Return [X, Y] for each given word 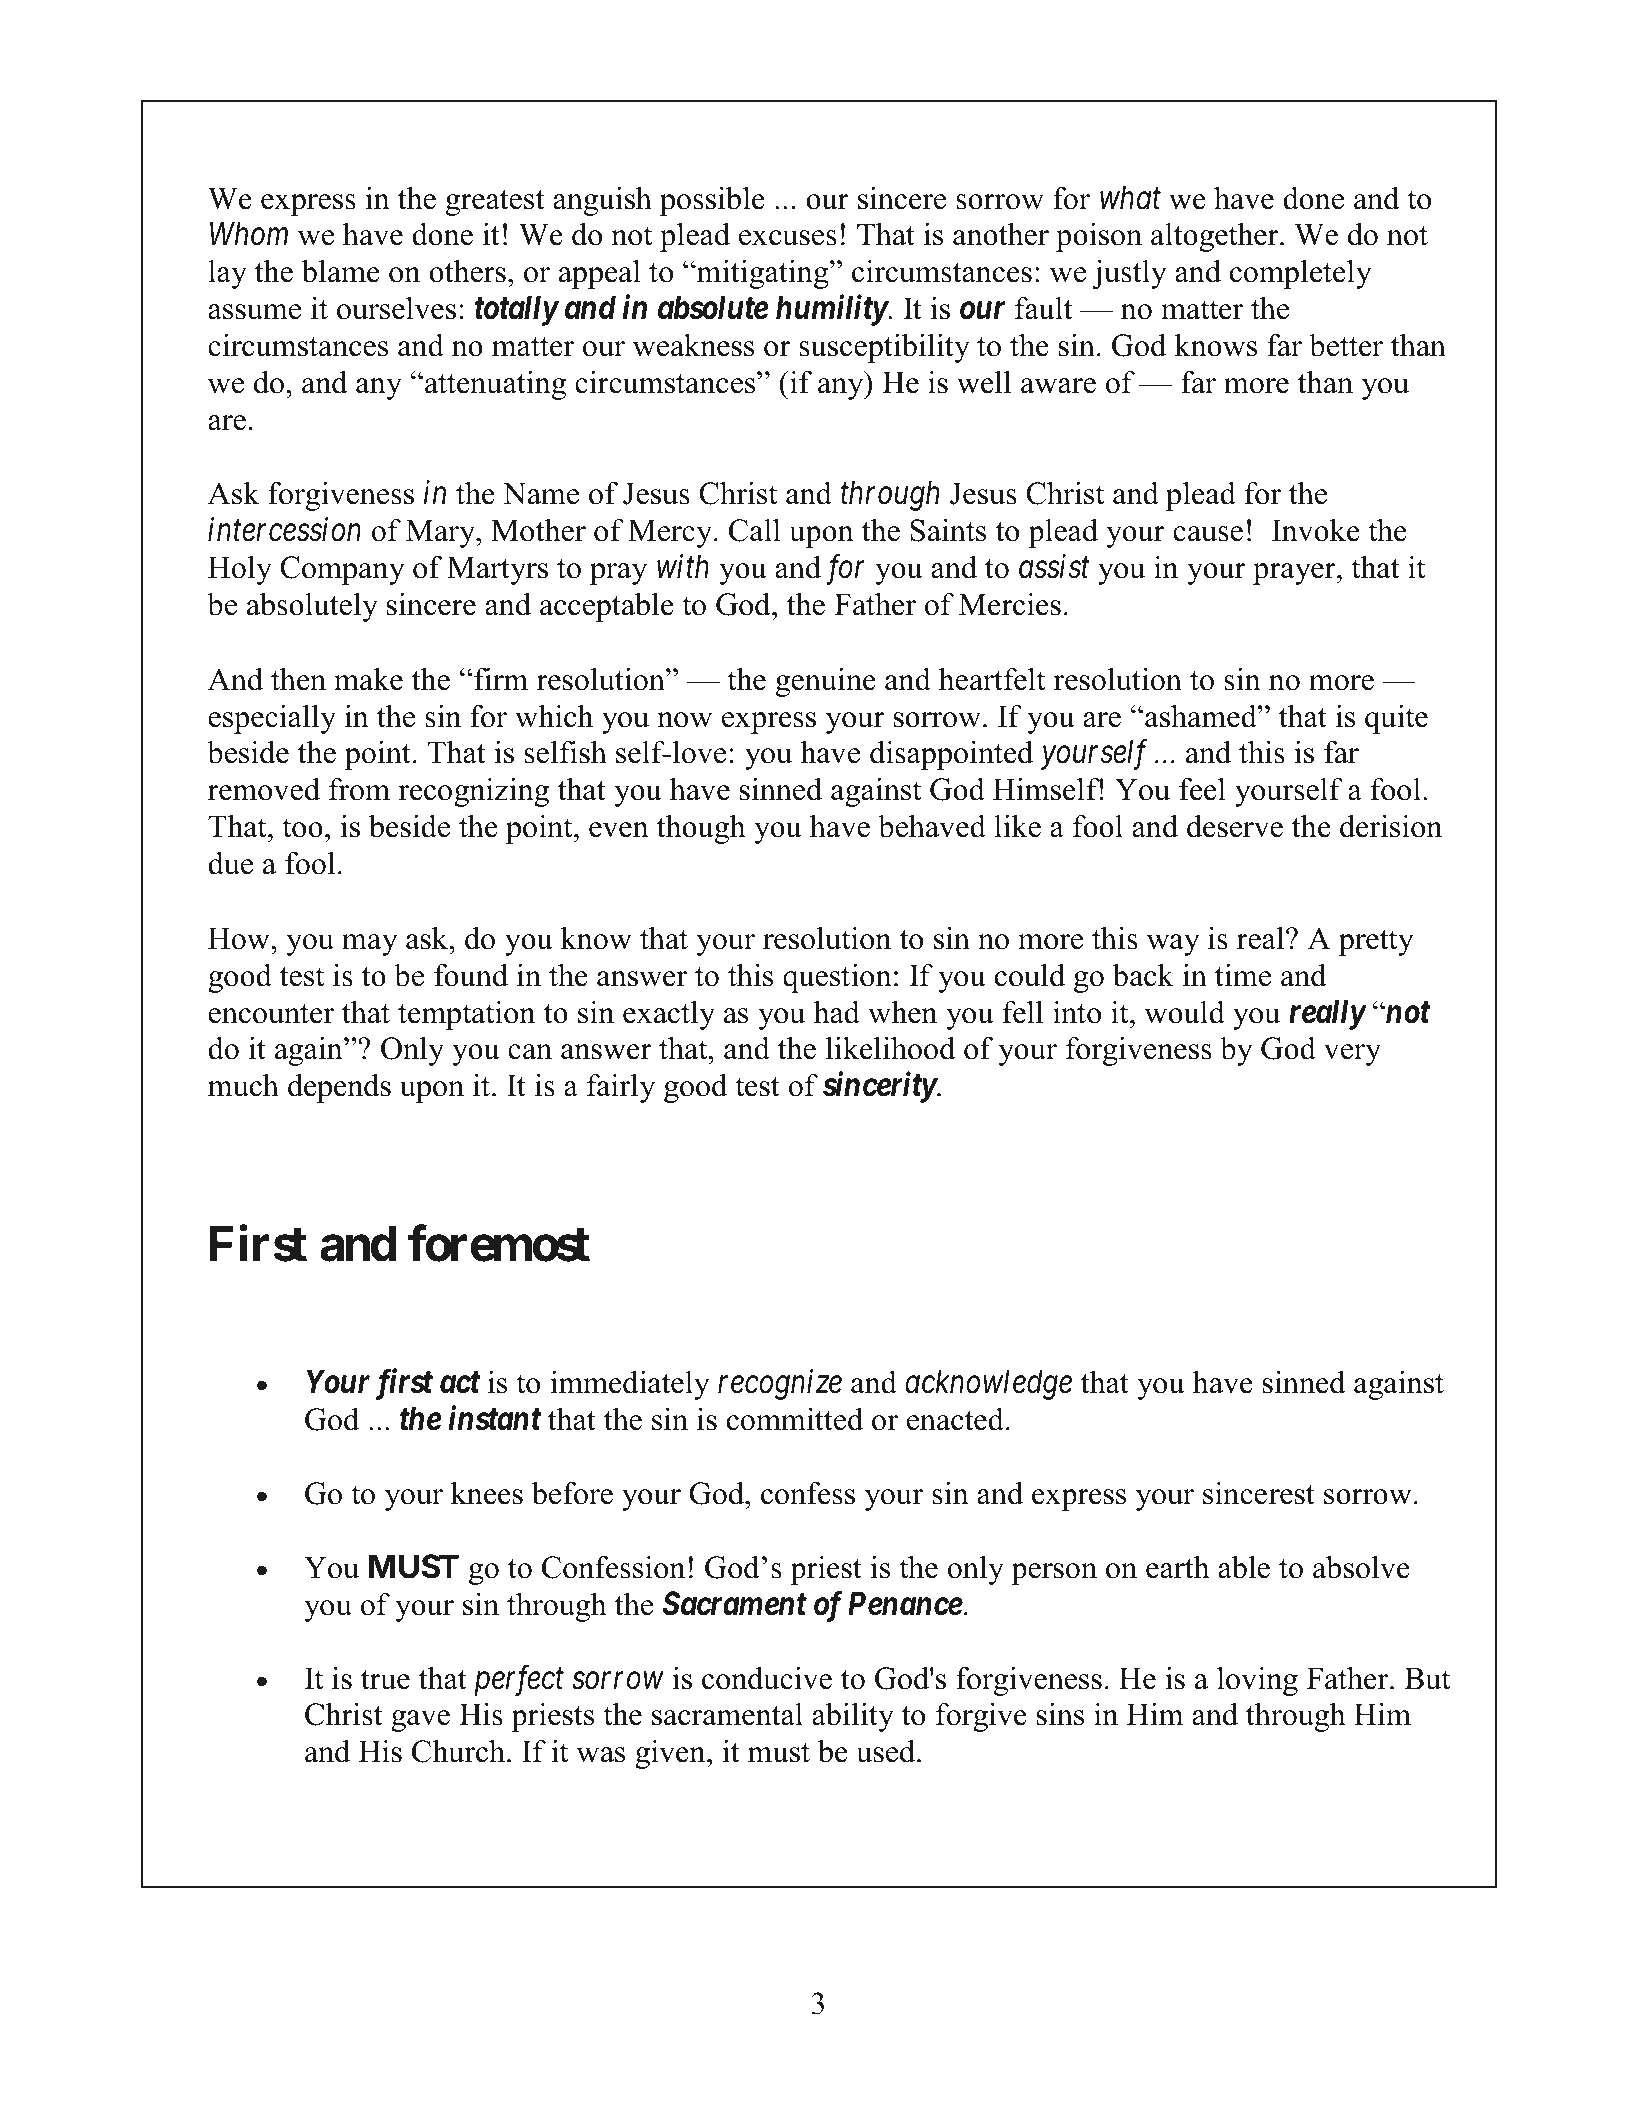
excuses [788, 238]
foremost [499, 1244]
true [385, 1680]
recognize [780, 1385]
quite [1396, 719]
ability [853, 1717]
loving [1257, 1681]
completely [1301, 274]
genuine [826, 682]
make [368, 679]
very [1352, 1055]
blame [341, 271]
